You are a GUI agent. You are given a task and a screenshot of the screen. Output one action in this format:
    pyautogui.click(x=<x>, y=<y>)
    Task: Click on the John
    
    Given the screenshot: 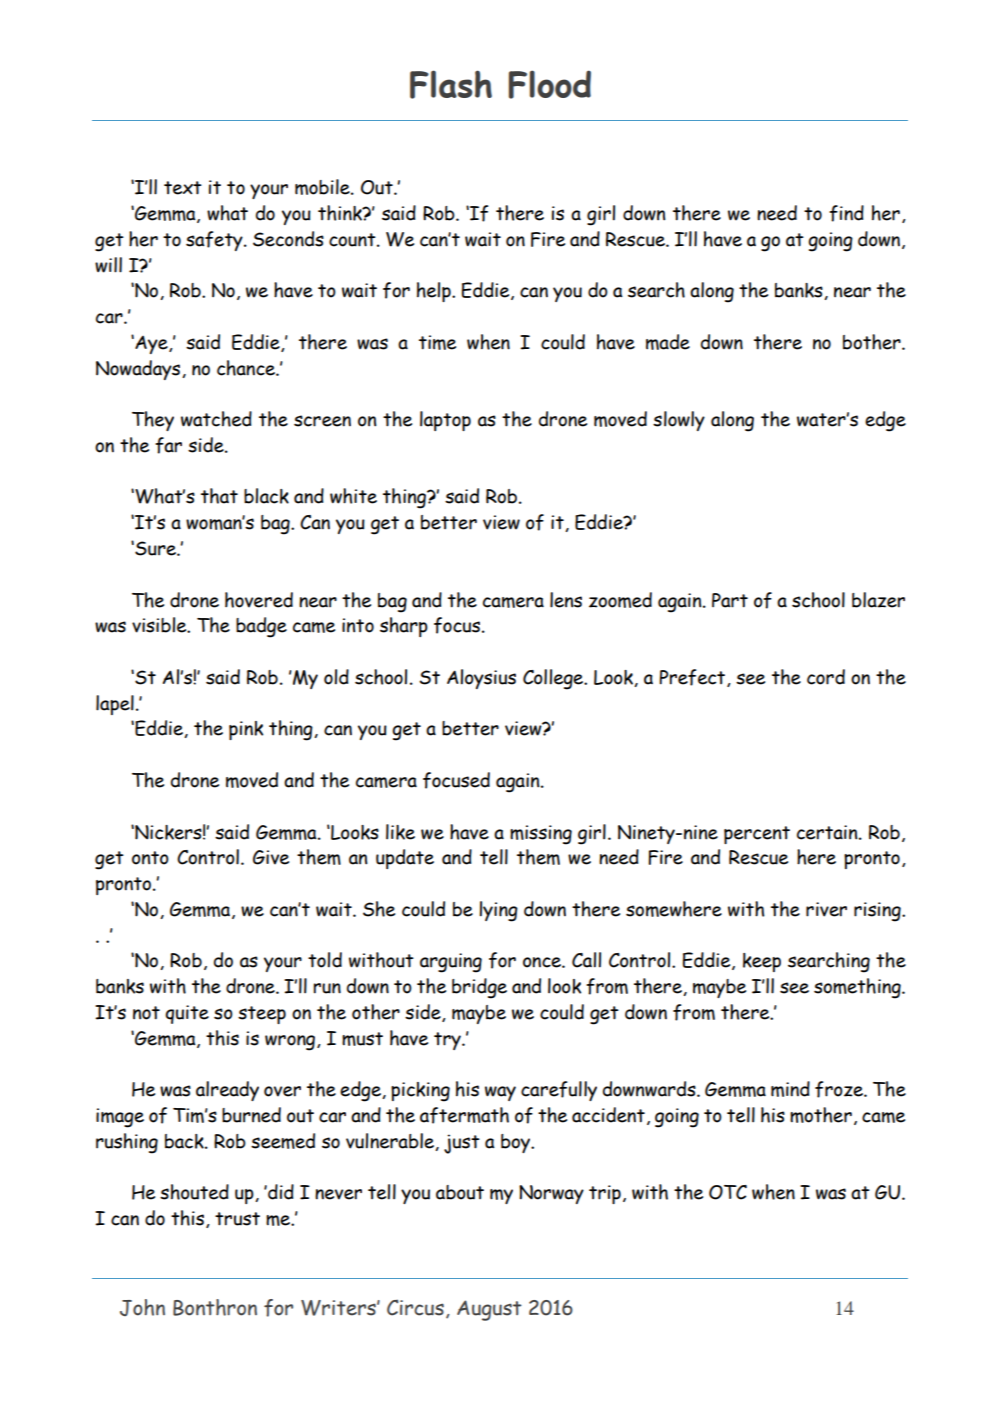 What is the action you would take?
    pyautogui.click(x=142, y=1307)
